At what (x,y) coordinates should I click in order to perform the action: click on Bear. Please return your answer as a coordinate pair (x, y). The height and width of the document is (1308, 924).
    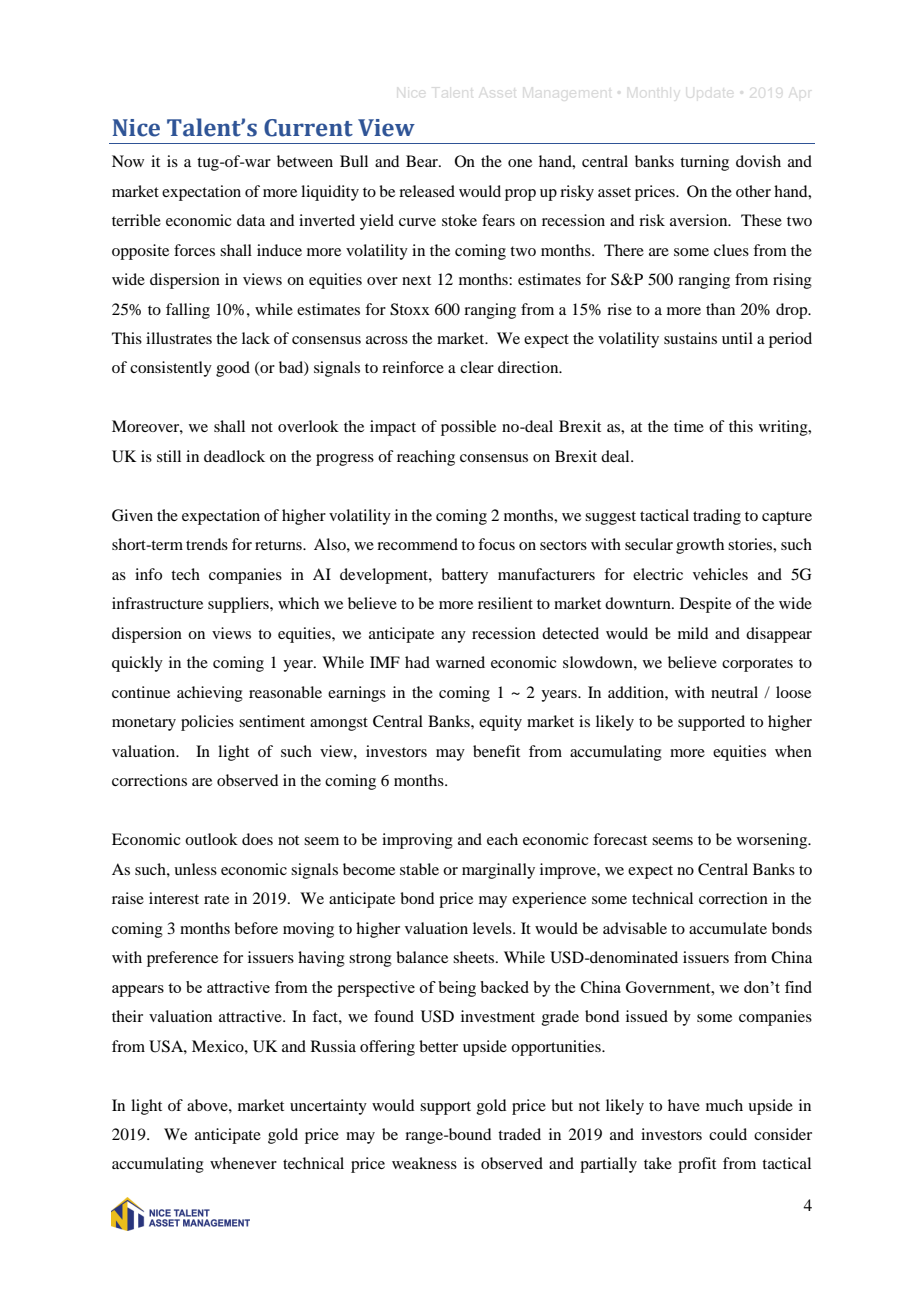
    Looking at the image, I should click on (423, 161).
